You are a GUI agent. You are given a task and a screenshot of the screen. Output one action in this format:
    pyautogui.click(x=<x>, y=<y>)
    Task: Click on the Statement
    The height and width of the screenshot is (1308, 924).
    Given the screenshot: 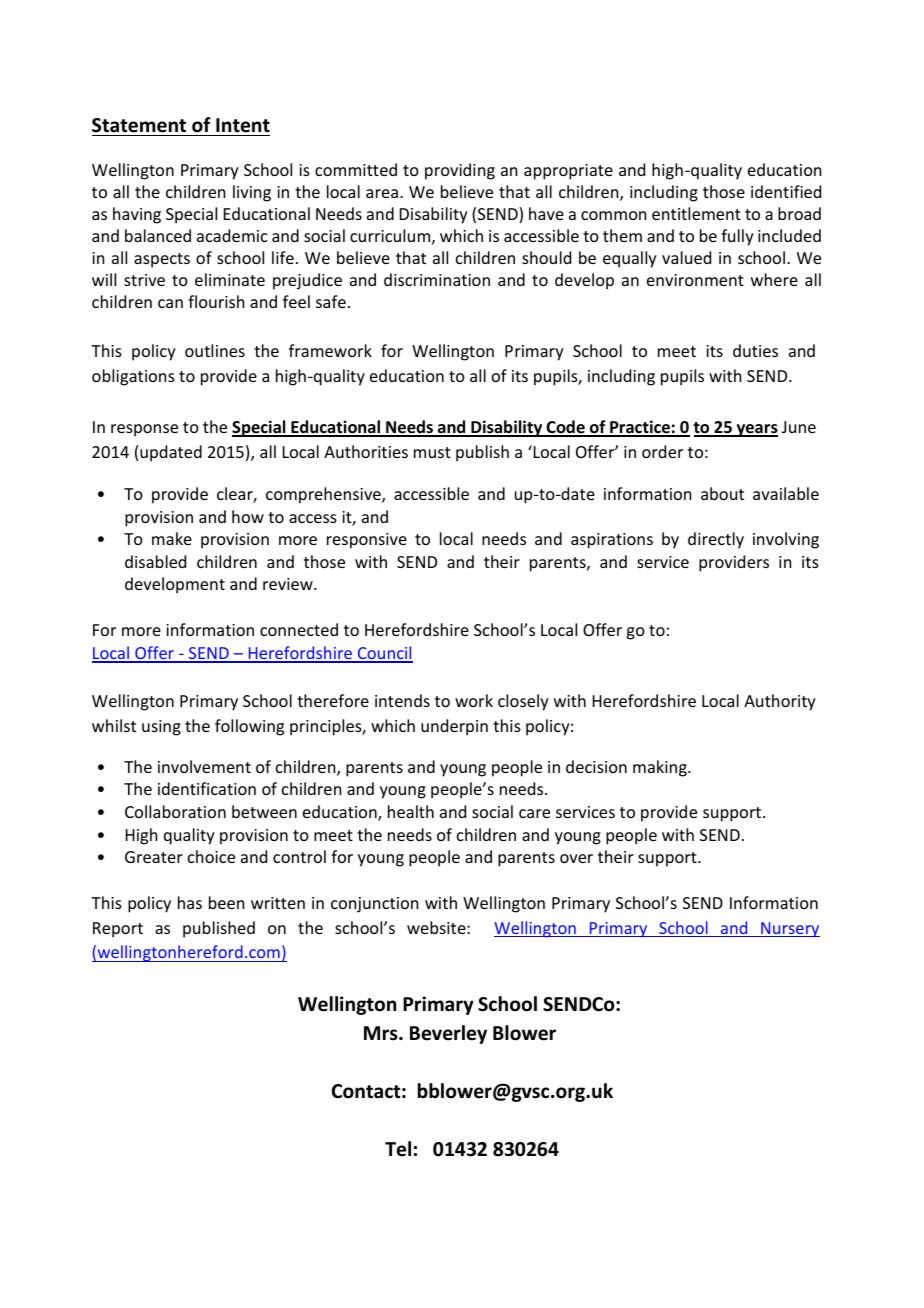 What is the action you would take?
    pyautogui.click(x=139, y=125)
